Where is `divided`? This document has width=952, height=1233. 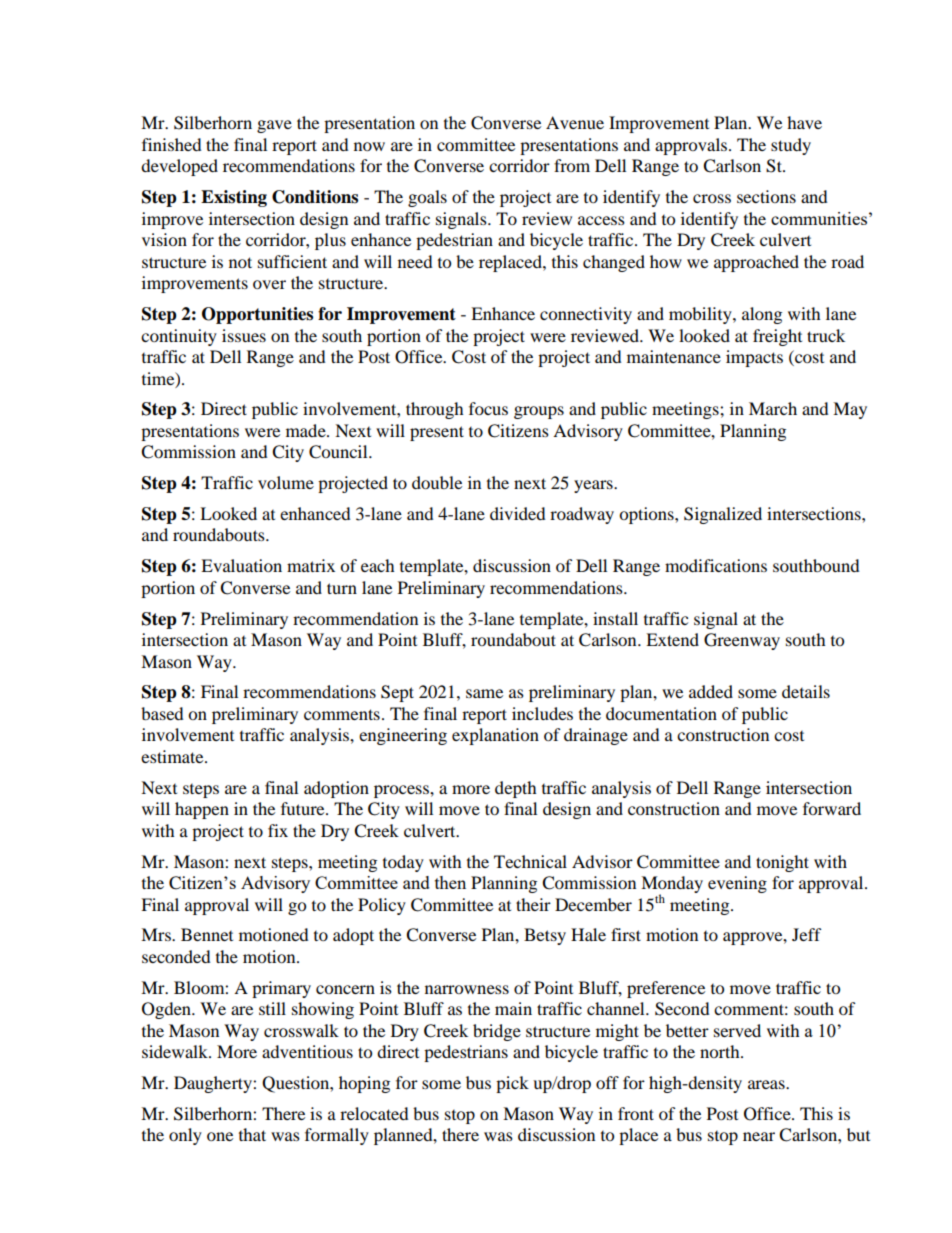
divided is located at coordinates (518, 513).
